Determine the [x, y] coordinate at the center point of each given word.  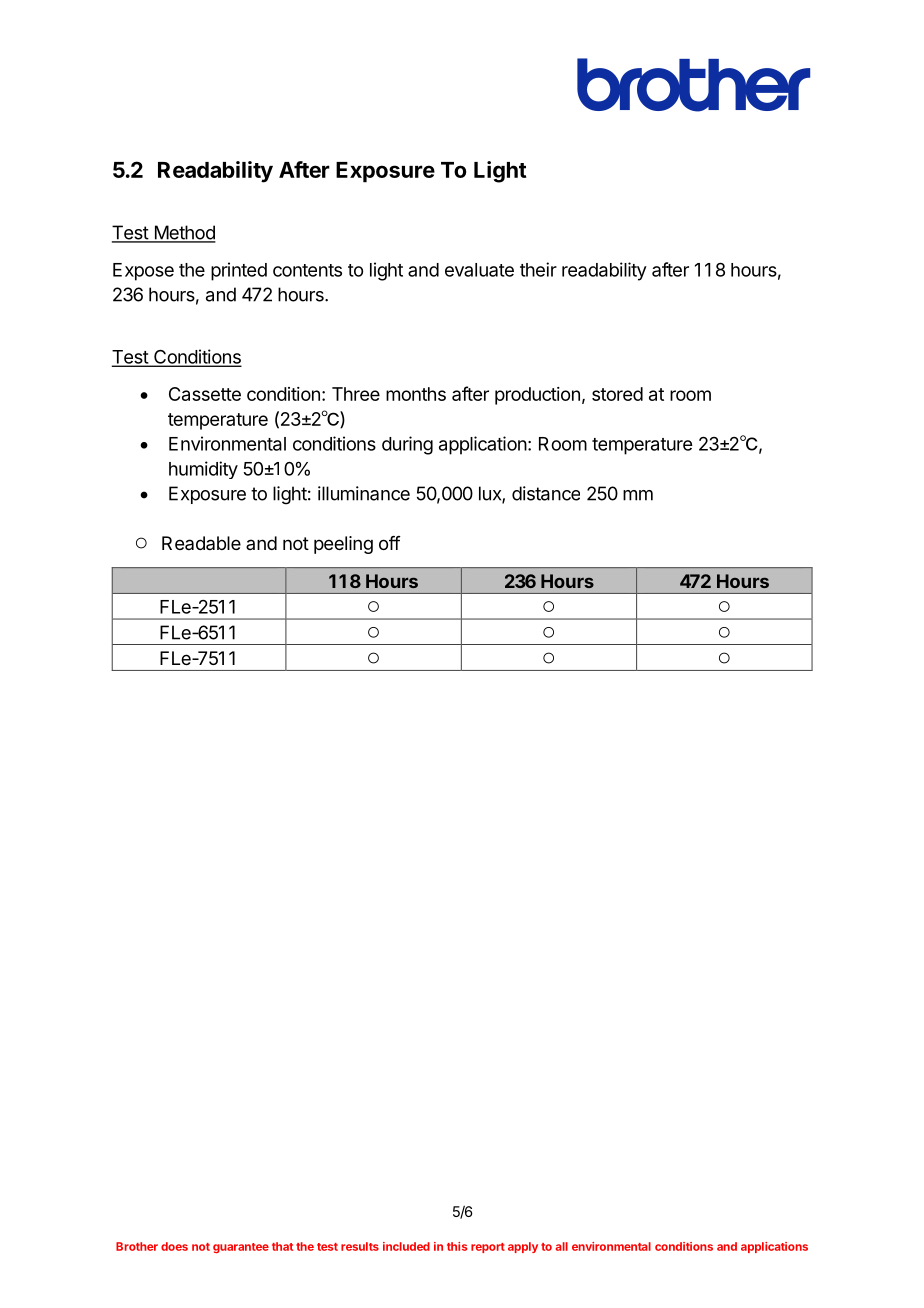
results [360, 1246]
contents [307, 270]
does [174, 1246]
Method [184, 233]
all [562, 1246]
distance [546, 493]
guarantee [241, 1248]
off [390, 543]
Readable [201, 543]
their [538, 269]
